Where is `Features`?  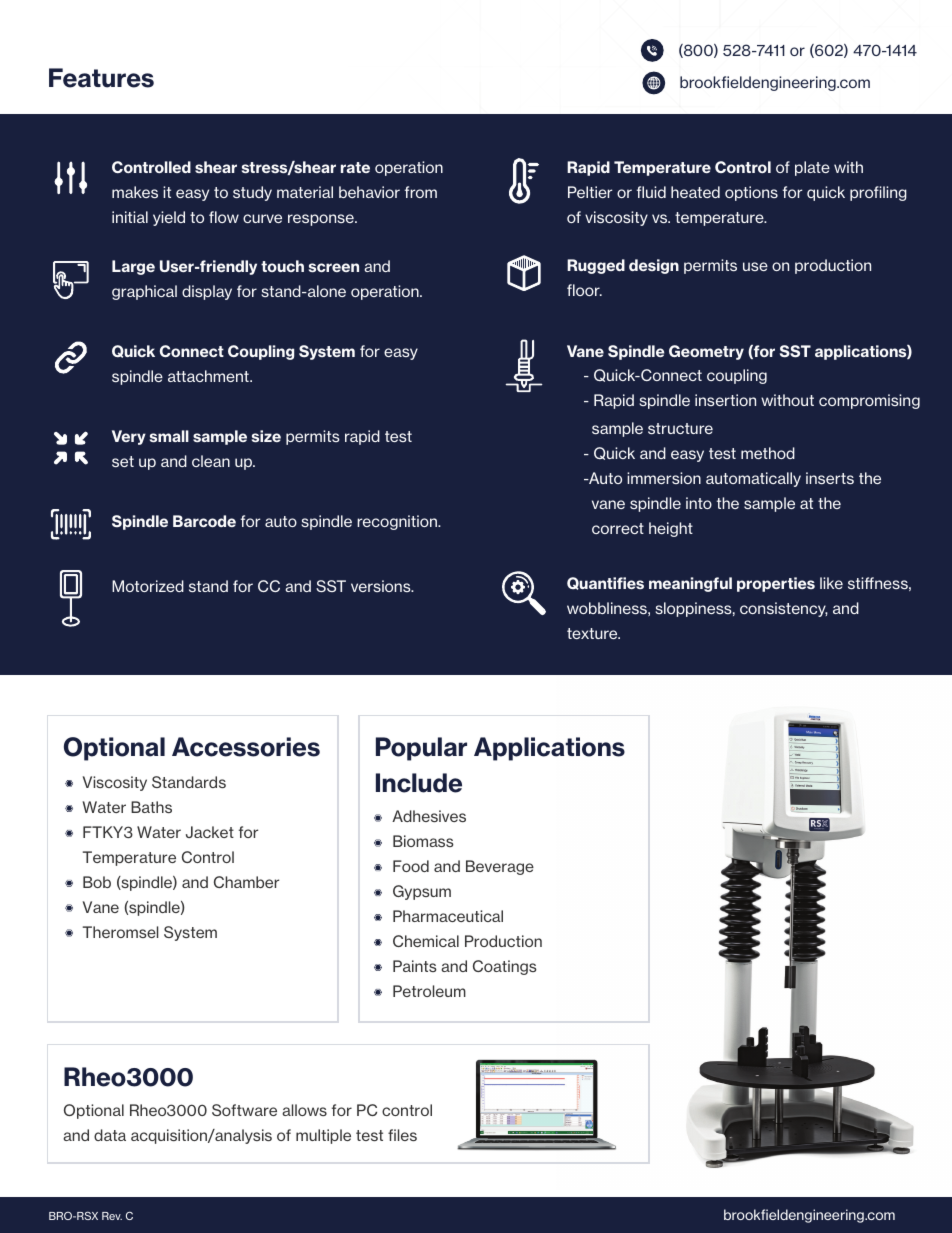 Features is located at coordinates (101, 78).
